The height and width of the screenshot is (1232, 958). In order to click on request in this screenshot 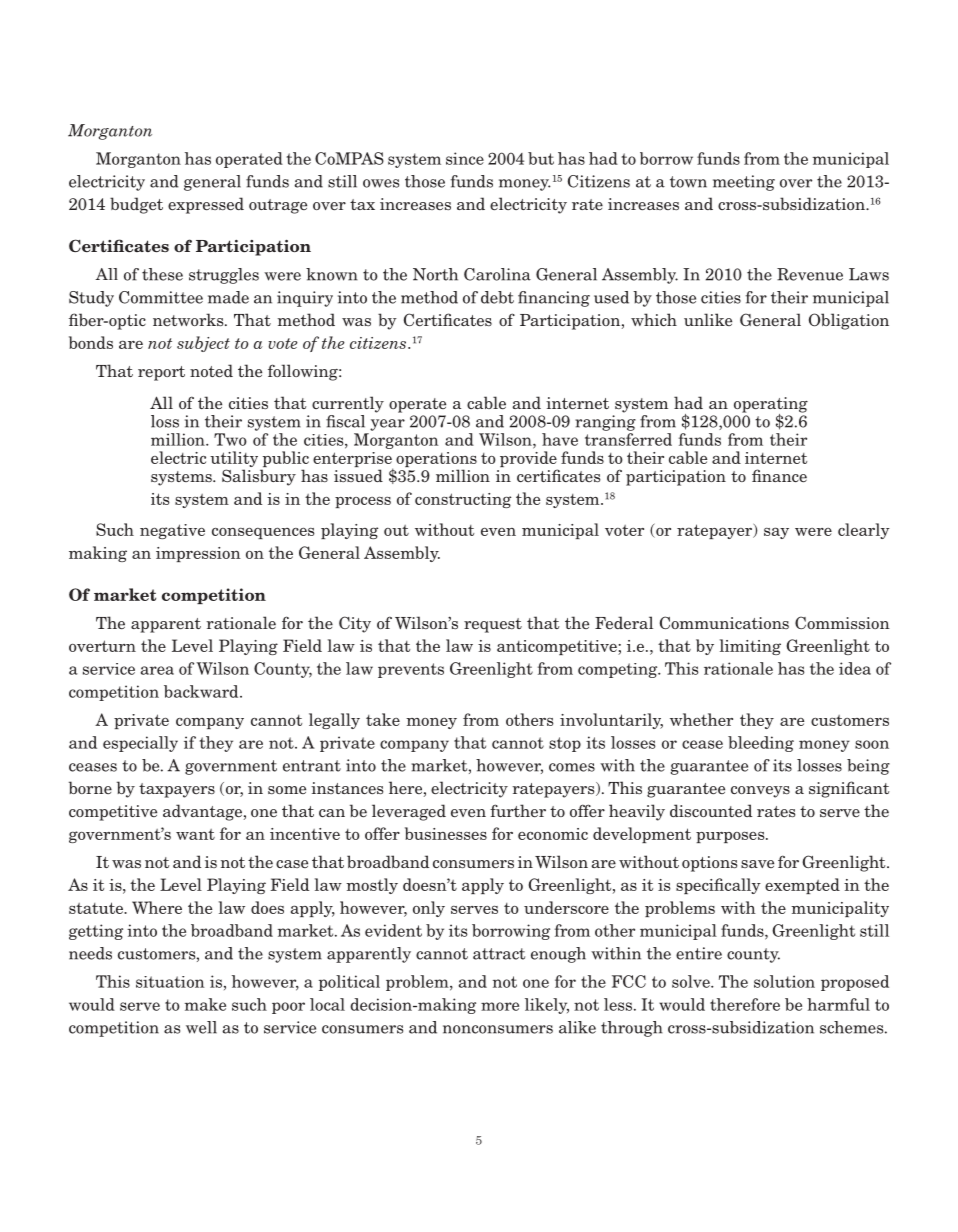, I will do `click(493, 625)`.
